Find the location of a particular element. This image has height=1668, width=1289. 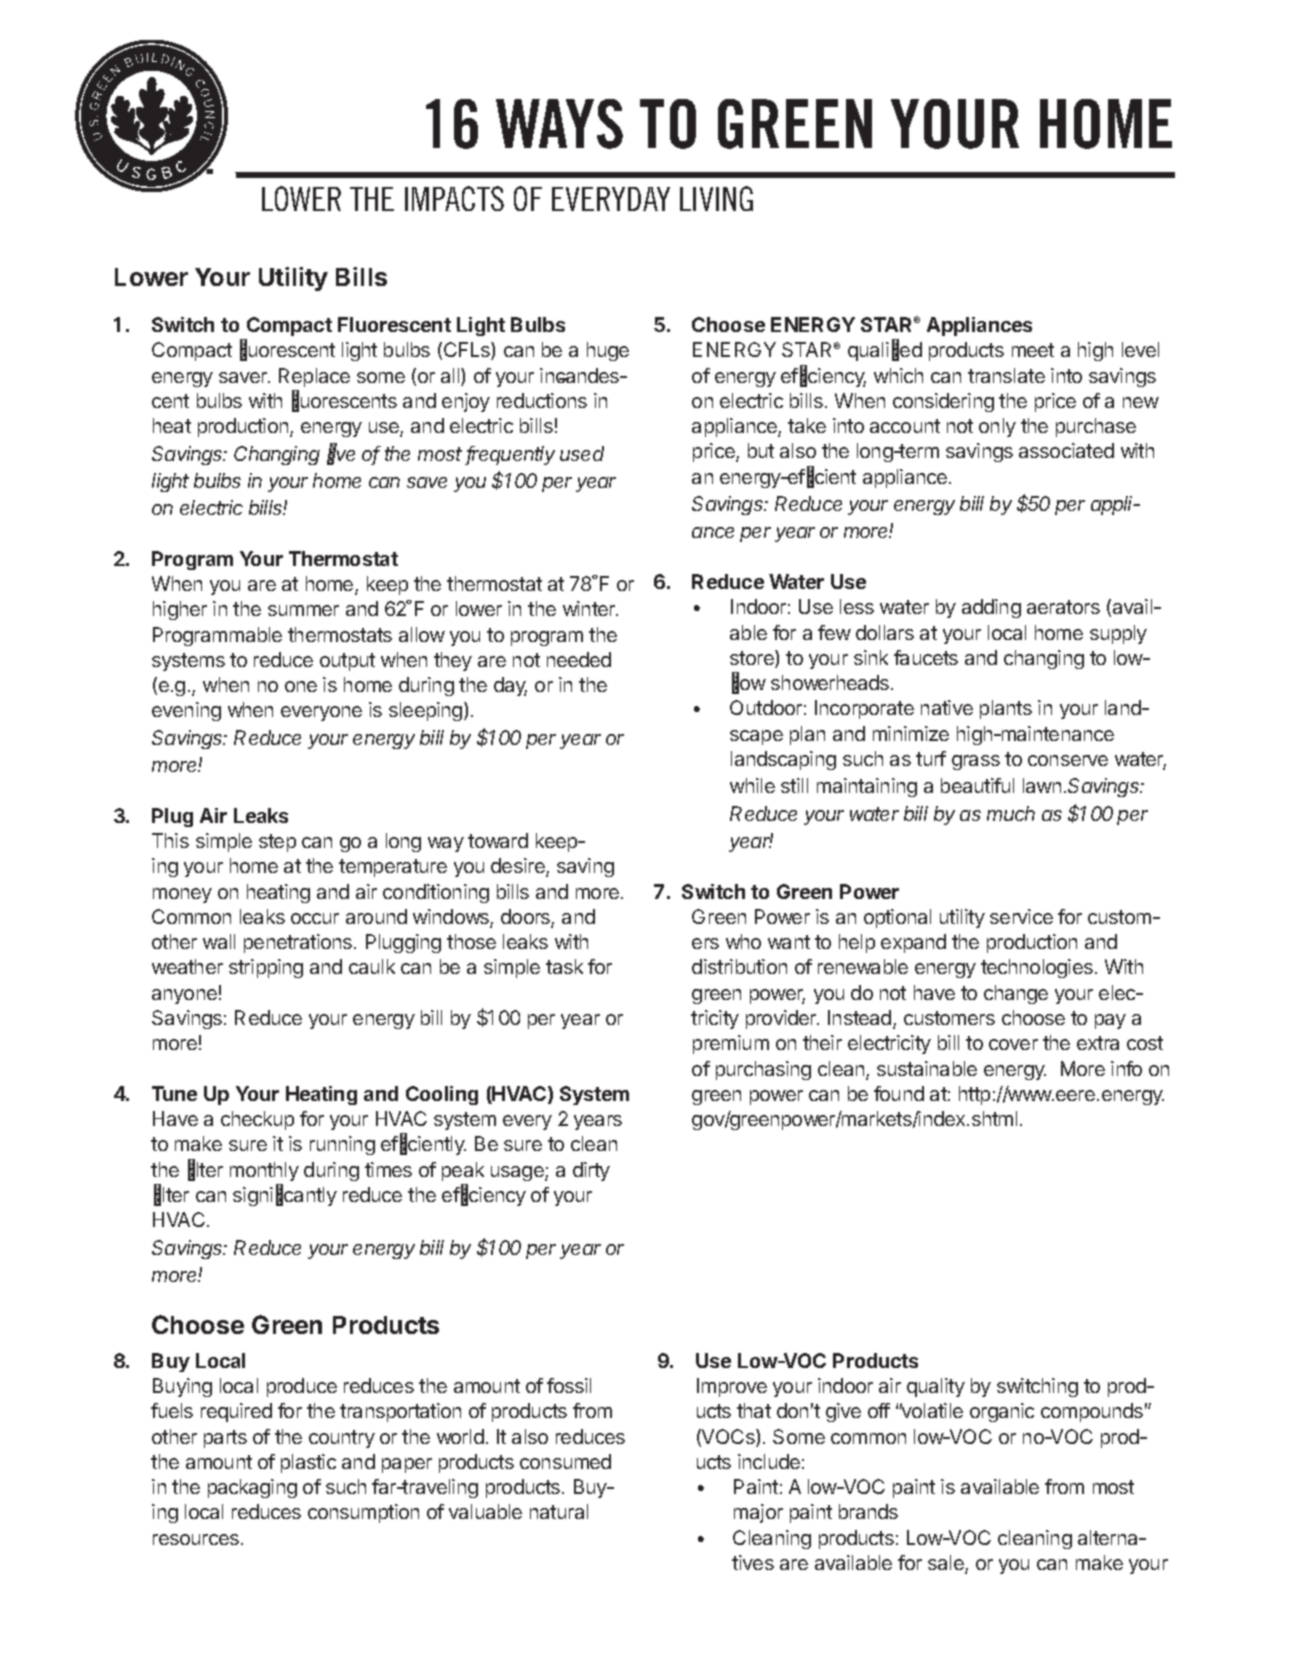

packaging is located at coordinates (252, 1488).
